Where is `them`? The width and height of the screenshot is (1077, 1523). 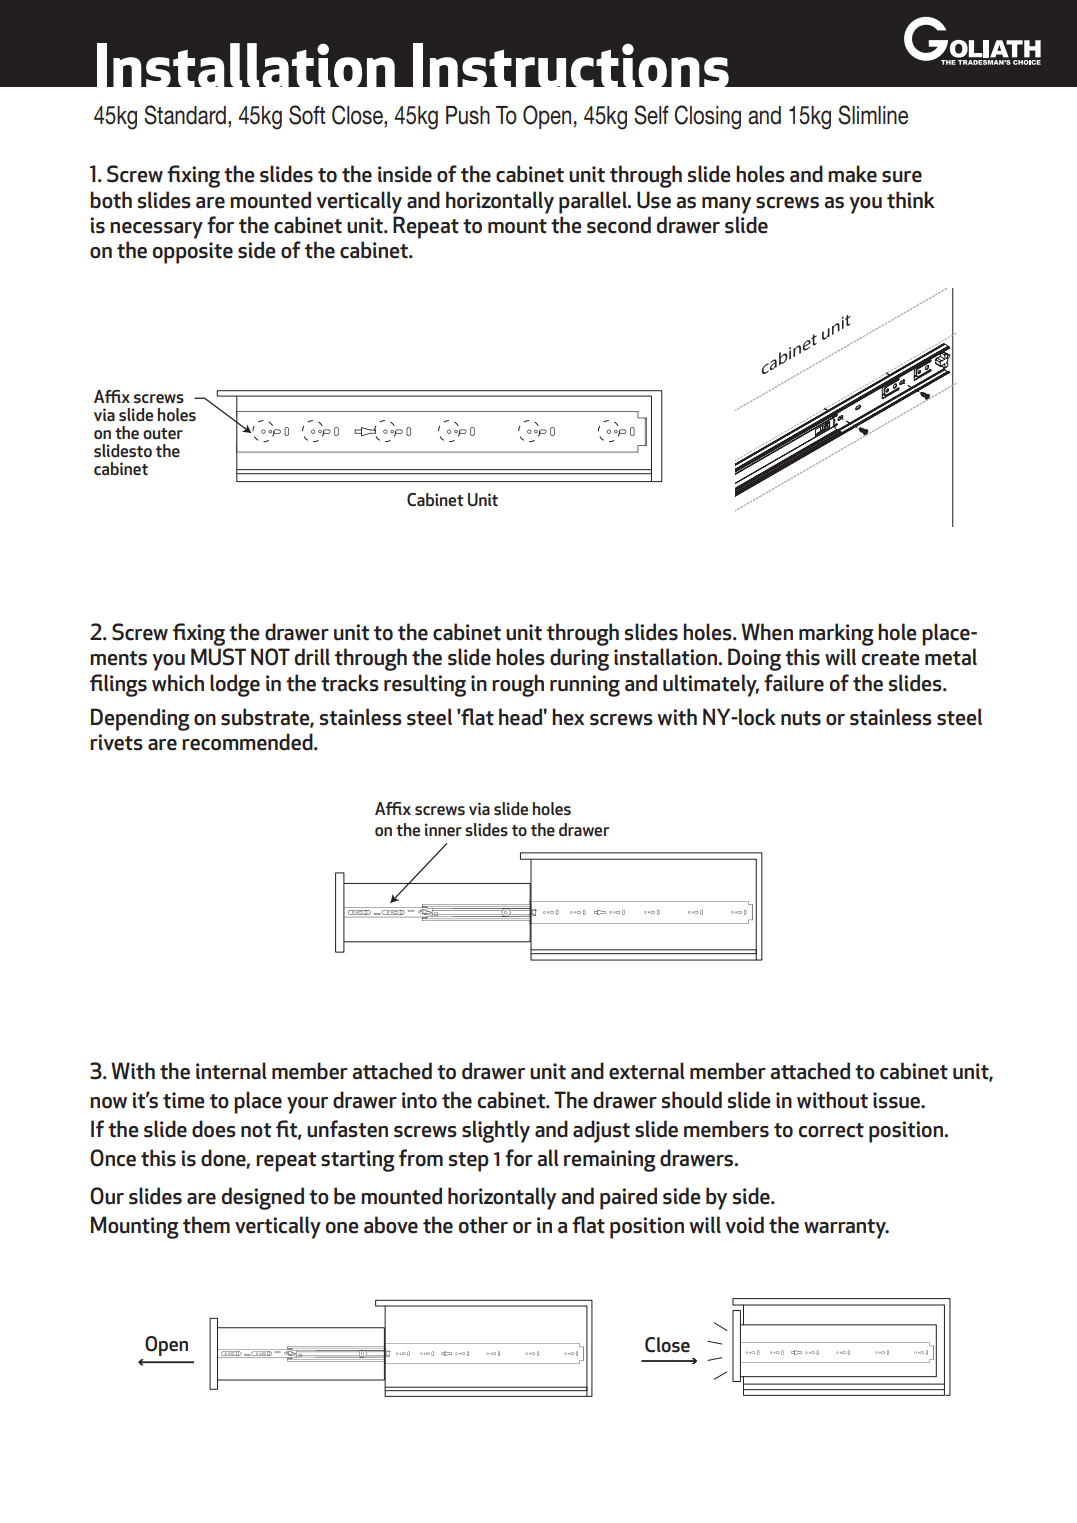 them is located at coordinates (206, 1225).
